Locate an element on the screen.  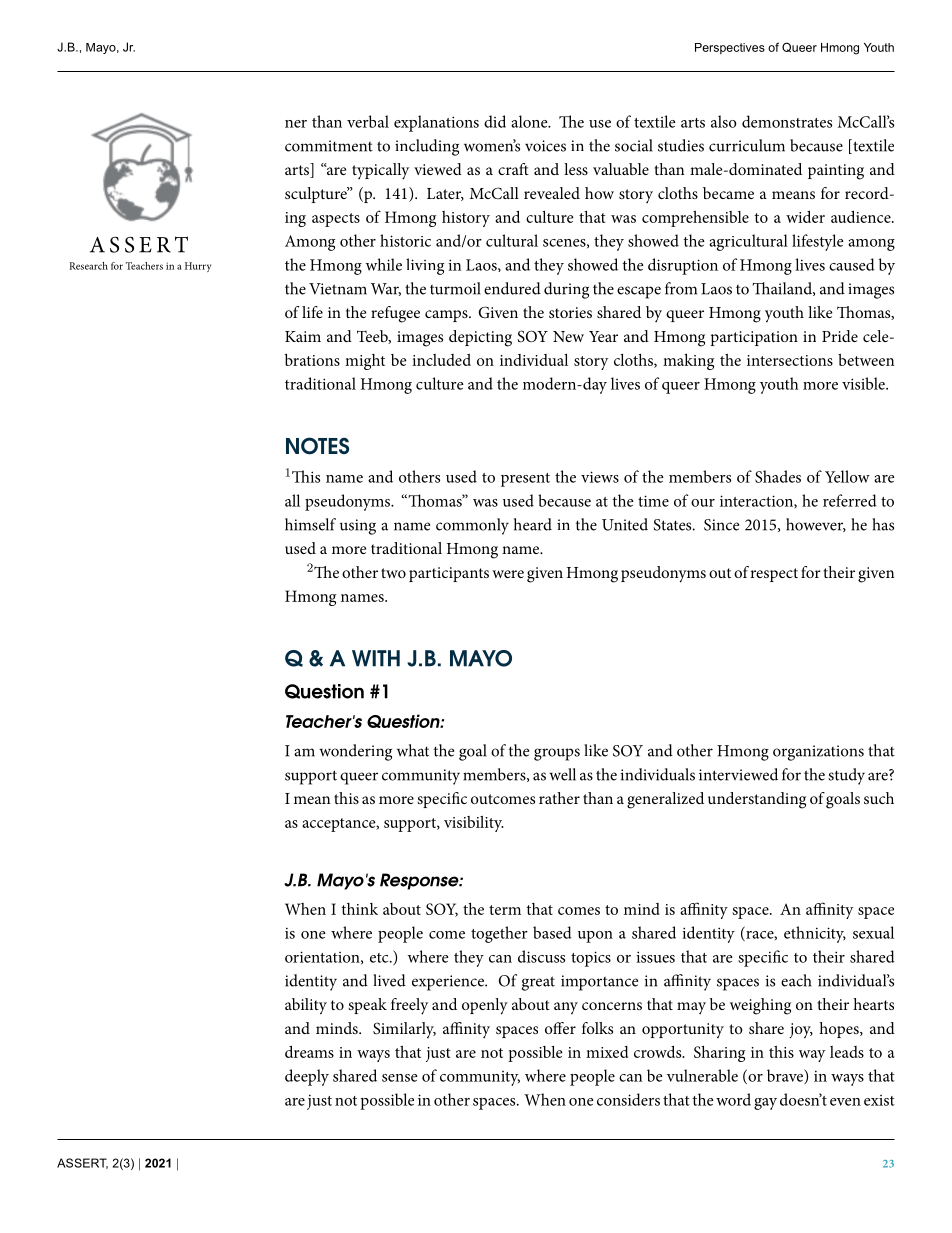
deeply is located at coordinates (307, 1077).
